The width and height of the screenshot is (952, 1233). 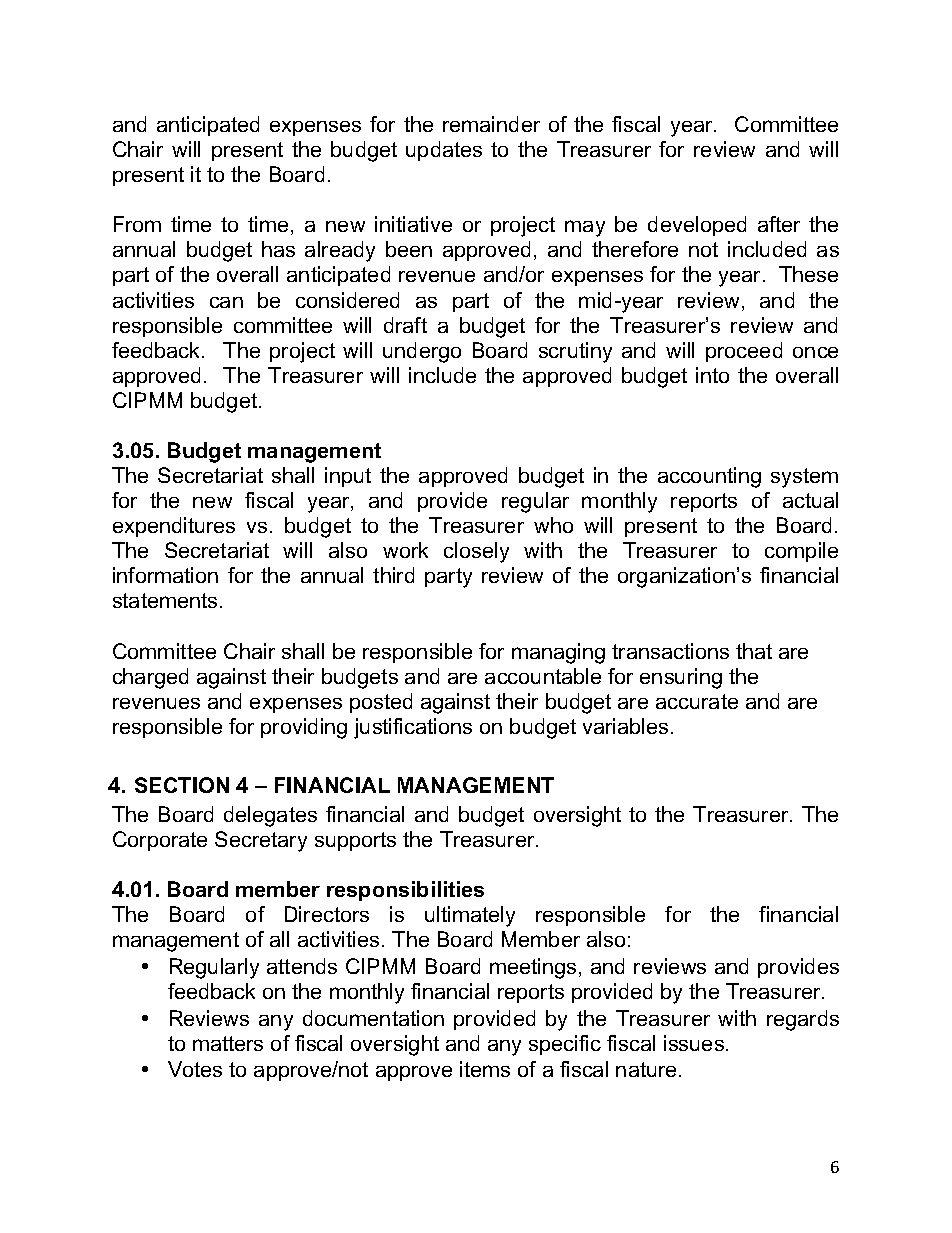 What do you see at coordinates (754, 651) in the screenshot?
I see `that` at bounding box center [754, 651].
